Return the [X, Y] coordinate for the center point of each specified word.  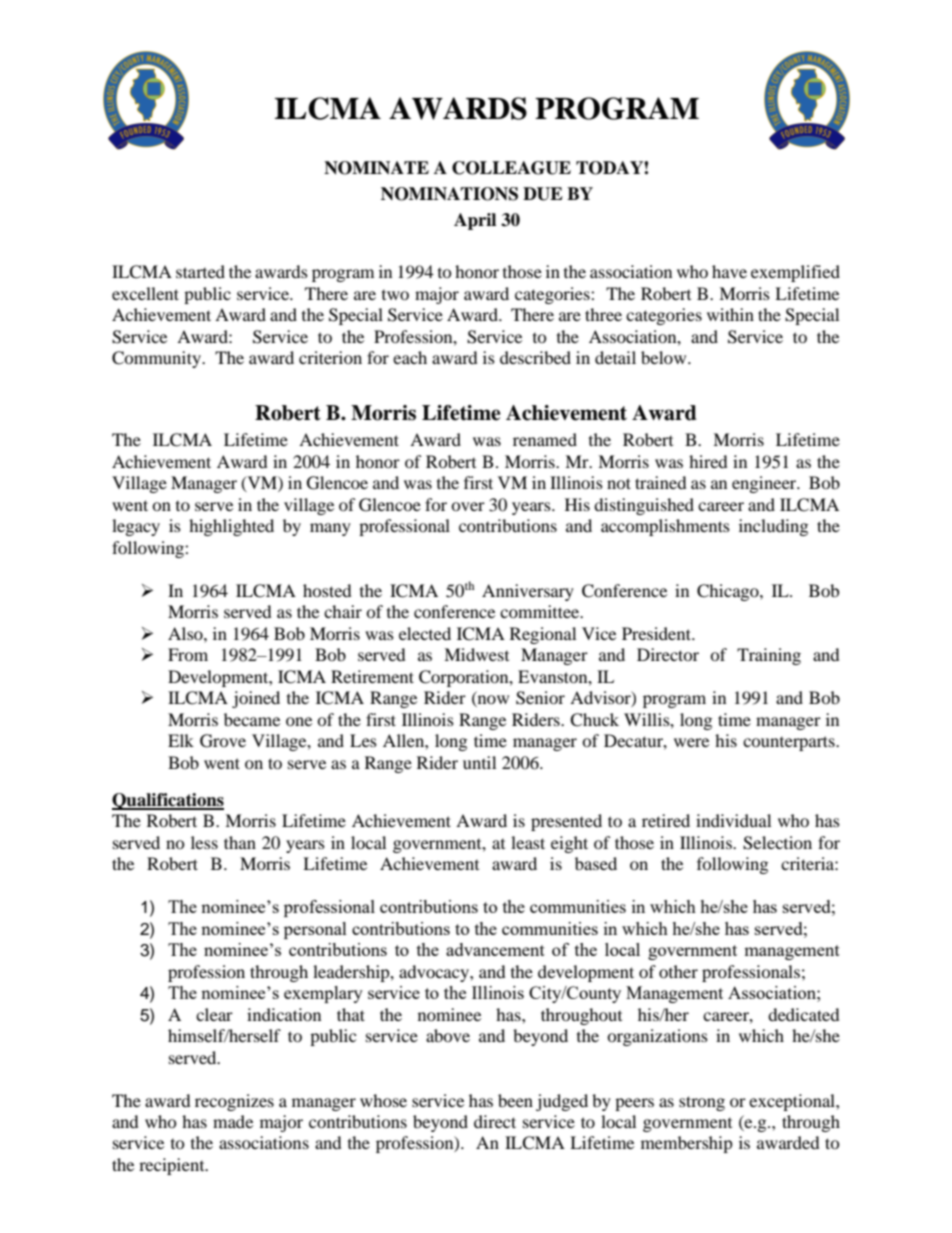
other [678, 971]
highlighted [231, 527]
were [691, 742]
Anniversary [528, 592]
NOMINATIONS [449, 194]
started [200, 271]
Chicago [729, 592]
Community [157, 359]
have [729, 271]
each [410, 357]
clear [214, 1014]
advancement [495, 949]
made [233, 1121]
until [479, 762]
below [665, 357]
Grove [223, 741]
